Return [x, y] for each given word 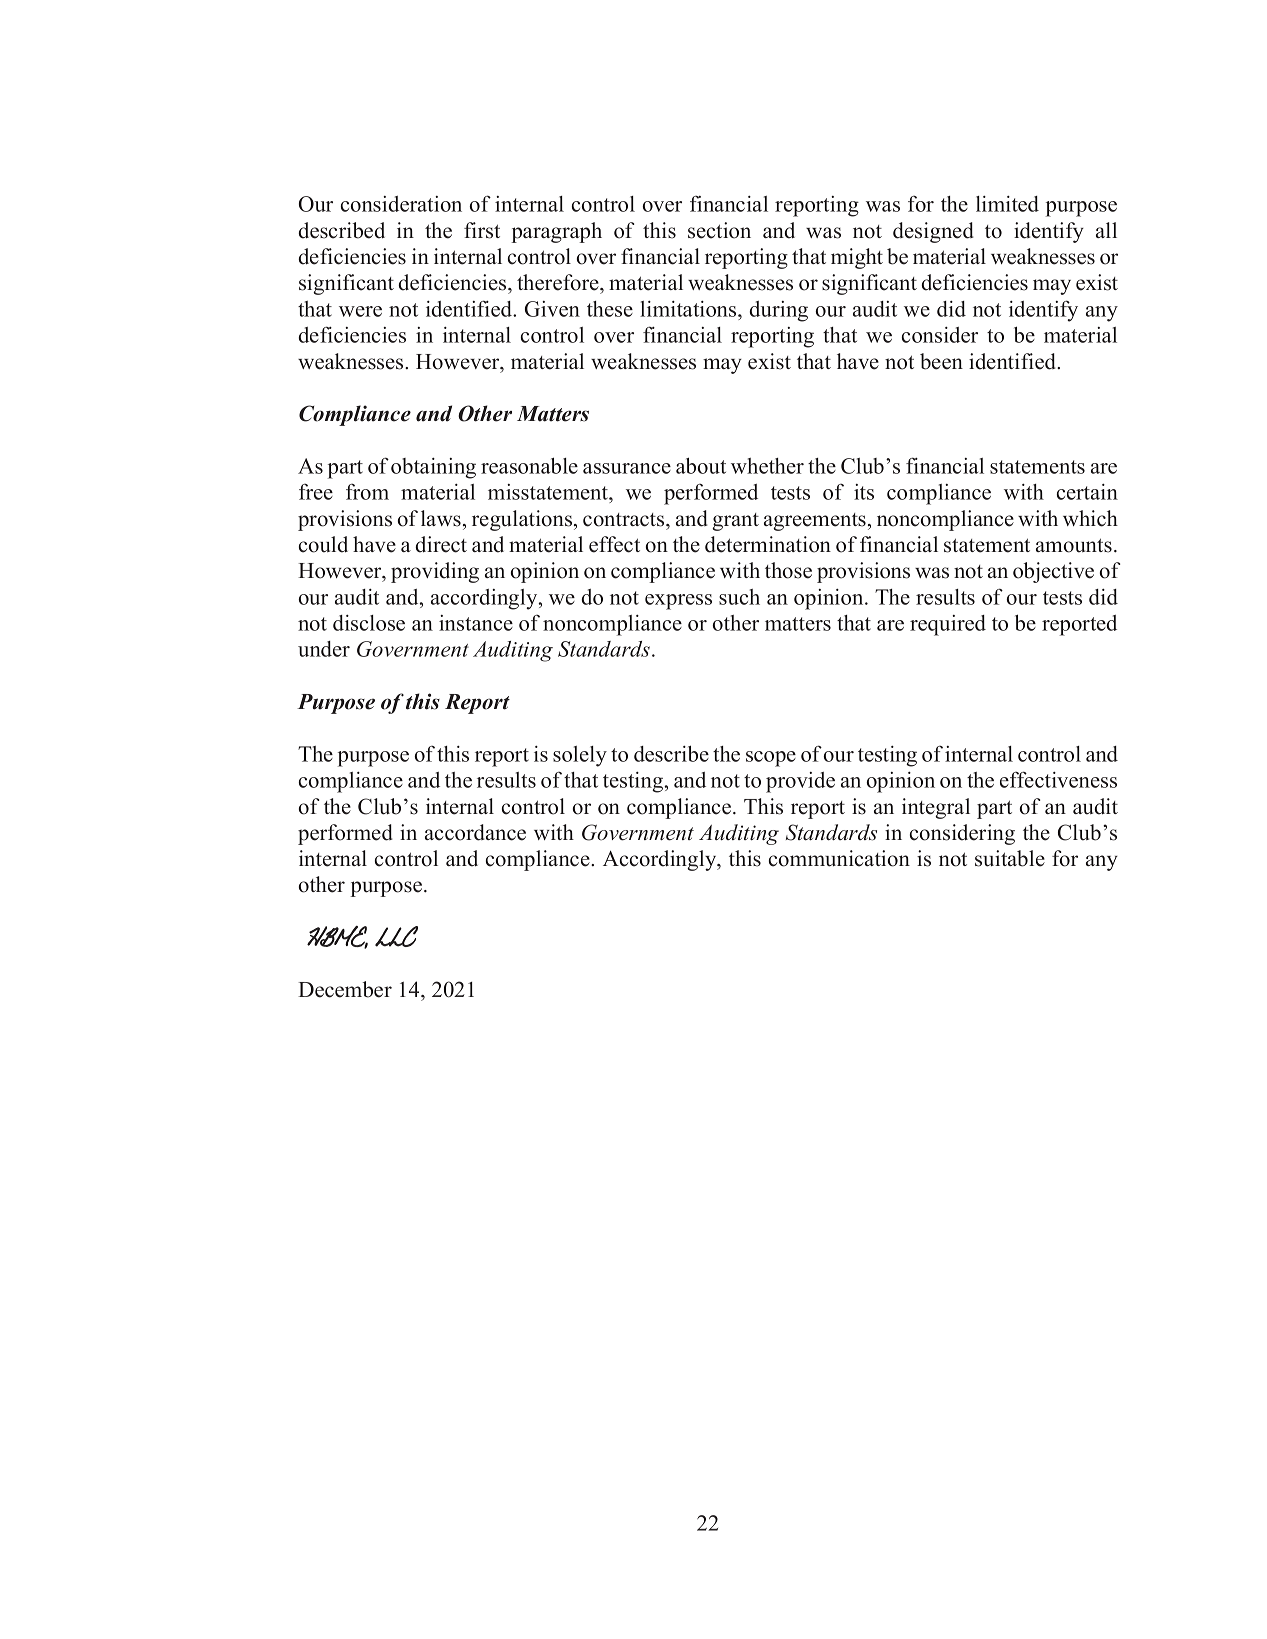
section [719, 230]
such [739, 597]
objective [1053, 572]
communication [839, 858]
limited [1007, 204]
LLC [396, 936]
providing [435, 572]
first [482, 230]
